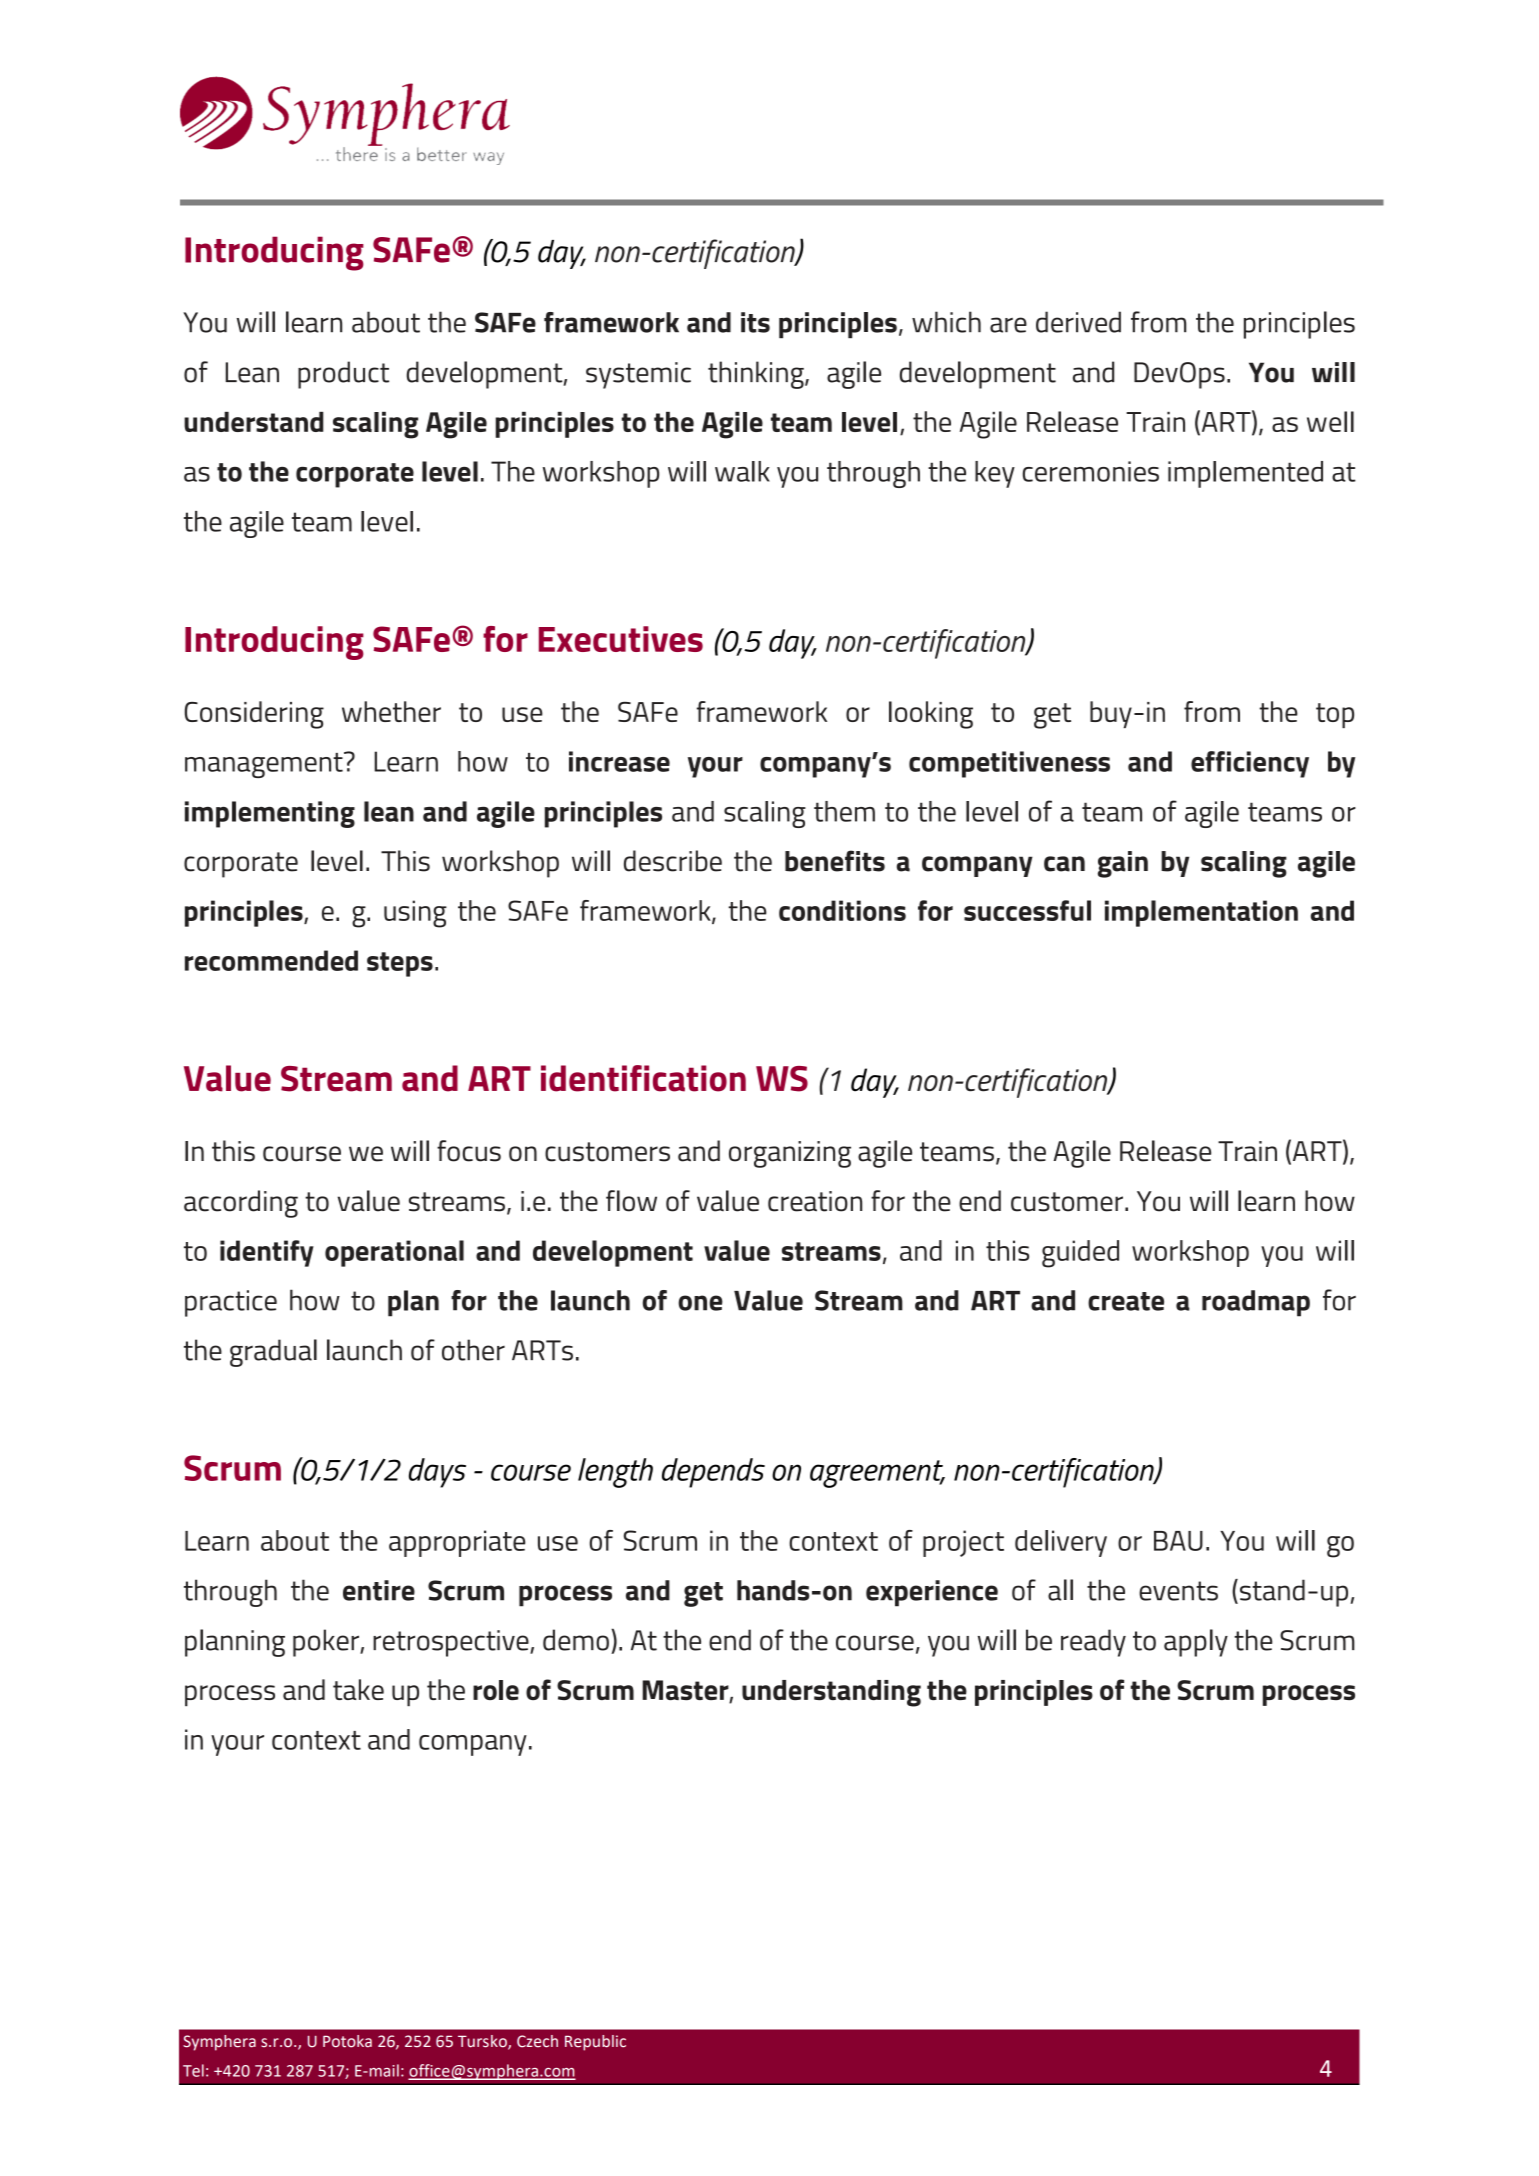 The height and width of the screenshot is (2176, 1539). I want to click on Tel, so click(193, 2070).
